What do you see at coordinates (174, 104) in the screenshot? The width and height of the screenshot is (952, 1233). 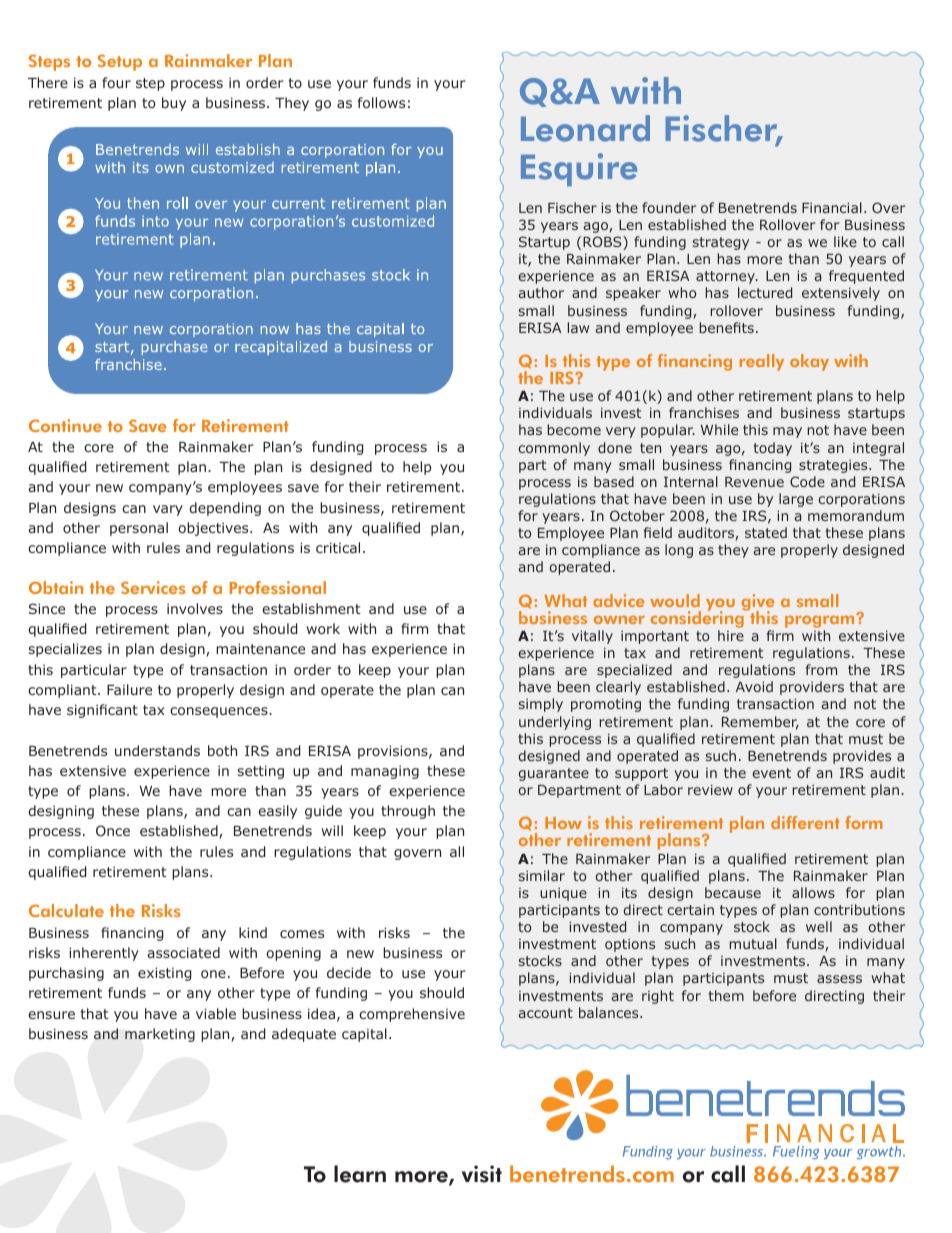 I see `buy` at bounding box center [174, 104].
